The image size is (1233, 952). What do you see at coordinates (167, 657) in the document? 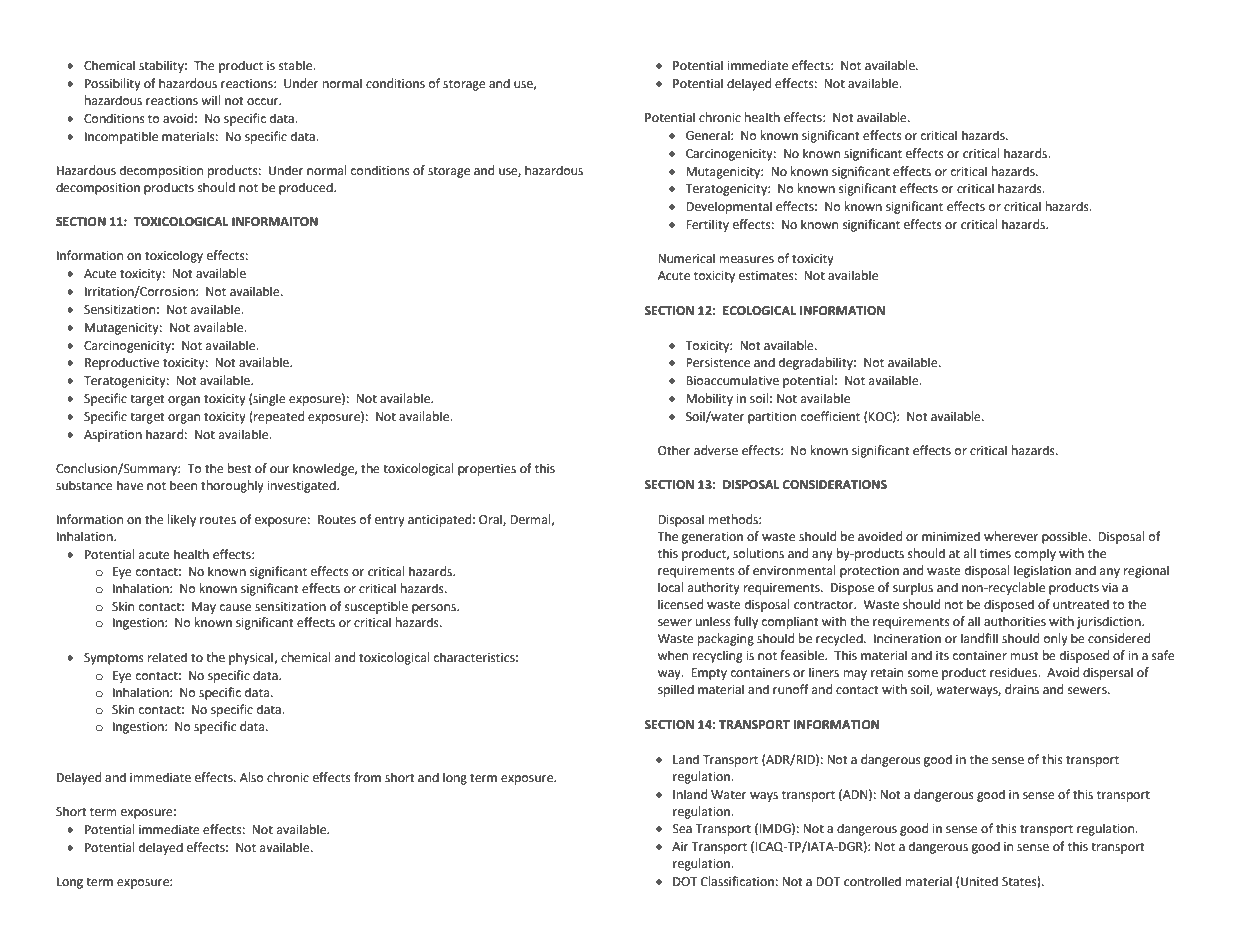
I see `related` at bounding box center [167, 657].
